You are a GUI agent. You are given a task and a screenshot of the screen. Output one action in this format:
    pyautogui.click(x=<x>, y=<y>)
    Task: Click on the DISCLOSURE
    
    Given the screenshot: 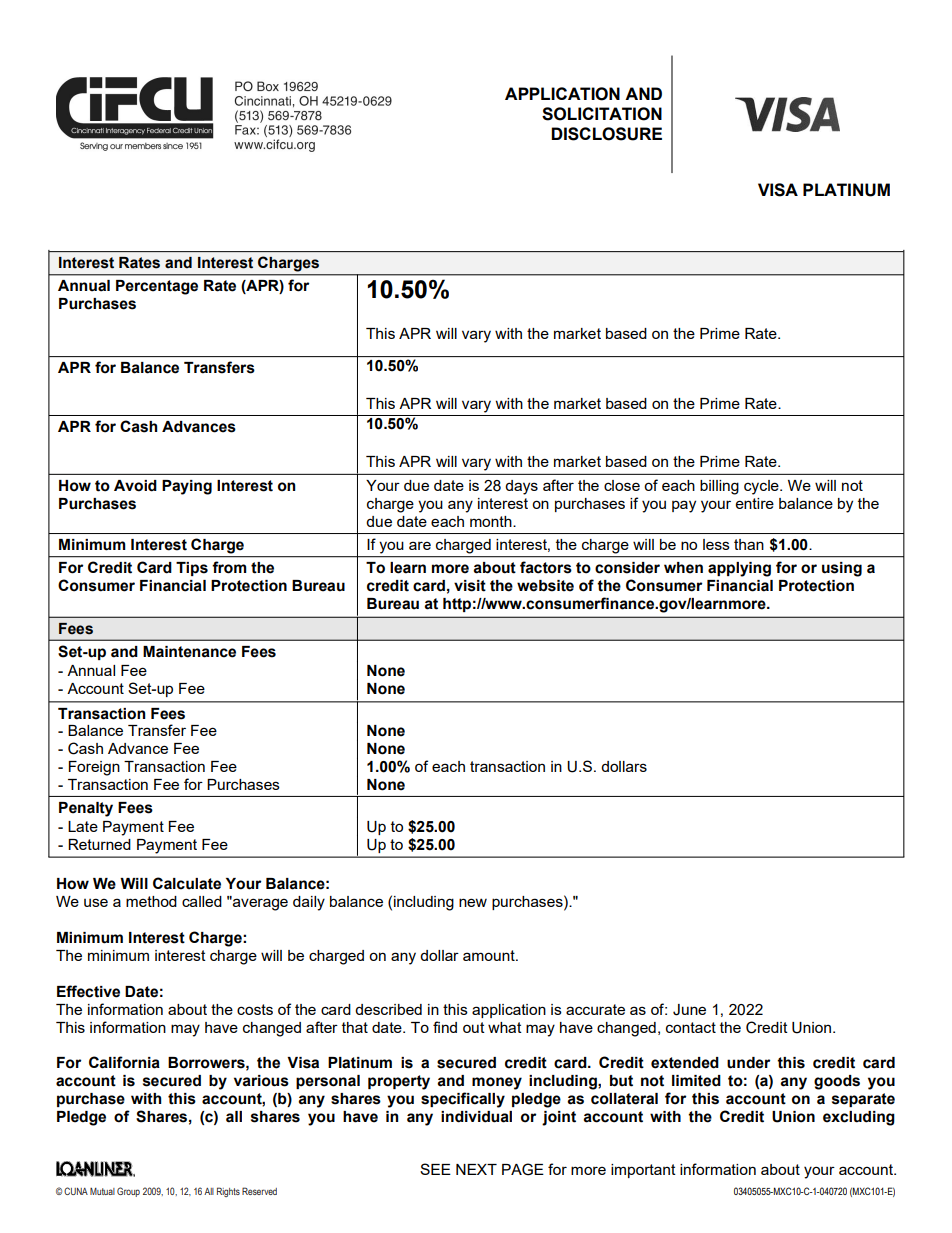 What is the action you would take?
    pyautogui.click(x=606, y=134)
